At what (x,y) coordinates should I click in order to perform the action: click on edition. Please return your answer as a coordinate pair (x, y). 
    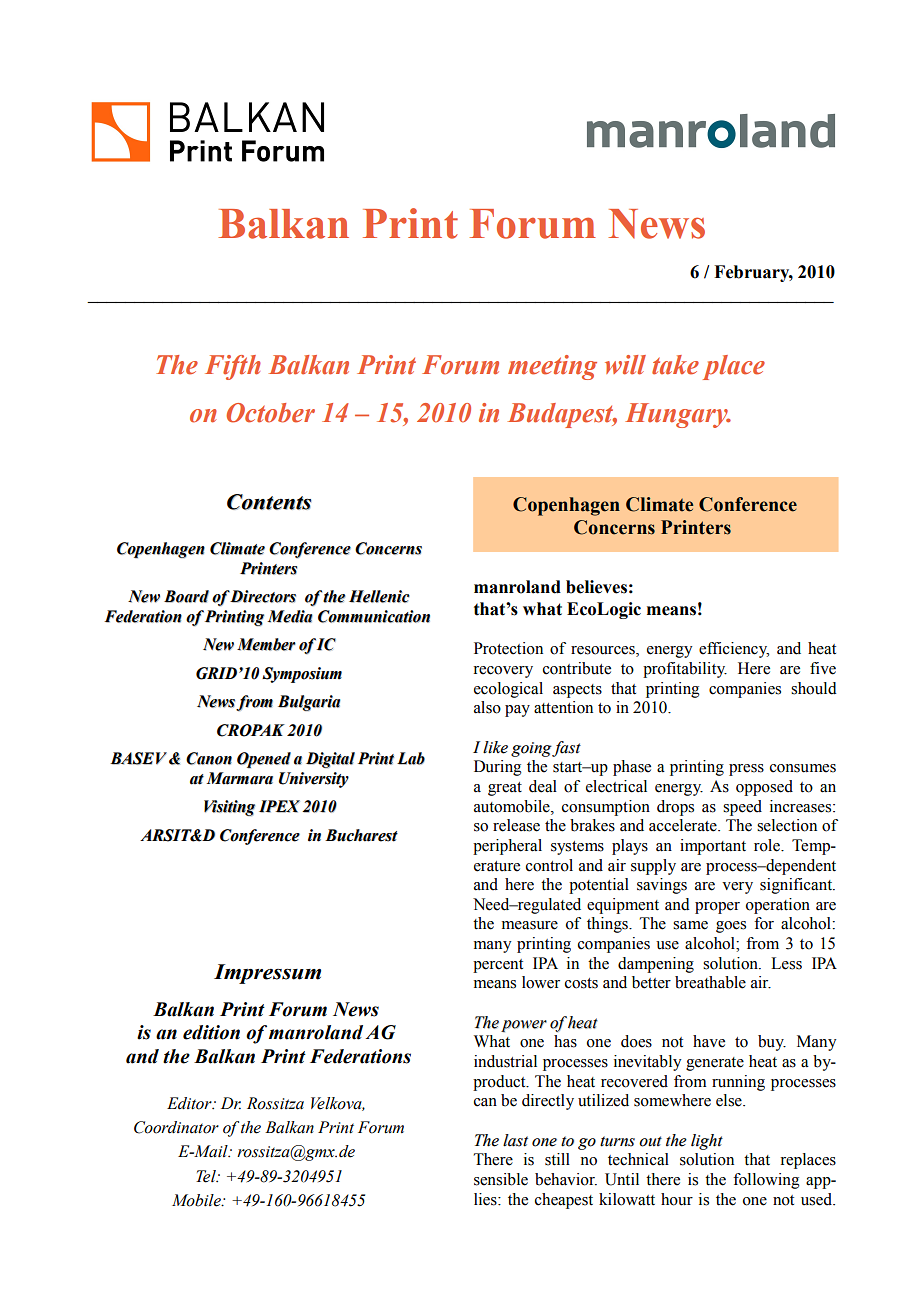
    Looking at the image, I should click on (211, 1032).
